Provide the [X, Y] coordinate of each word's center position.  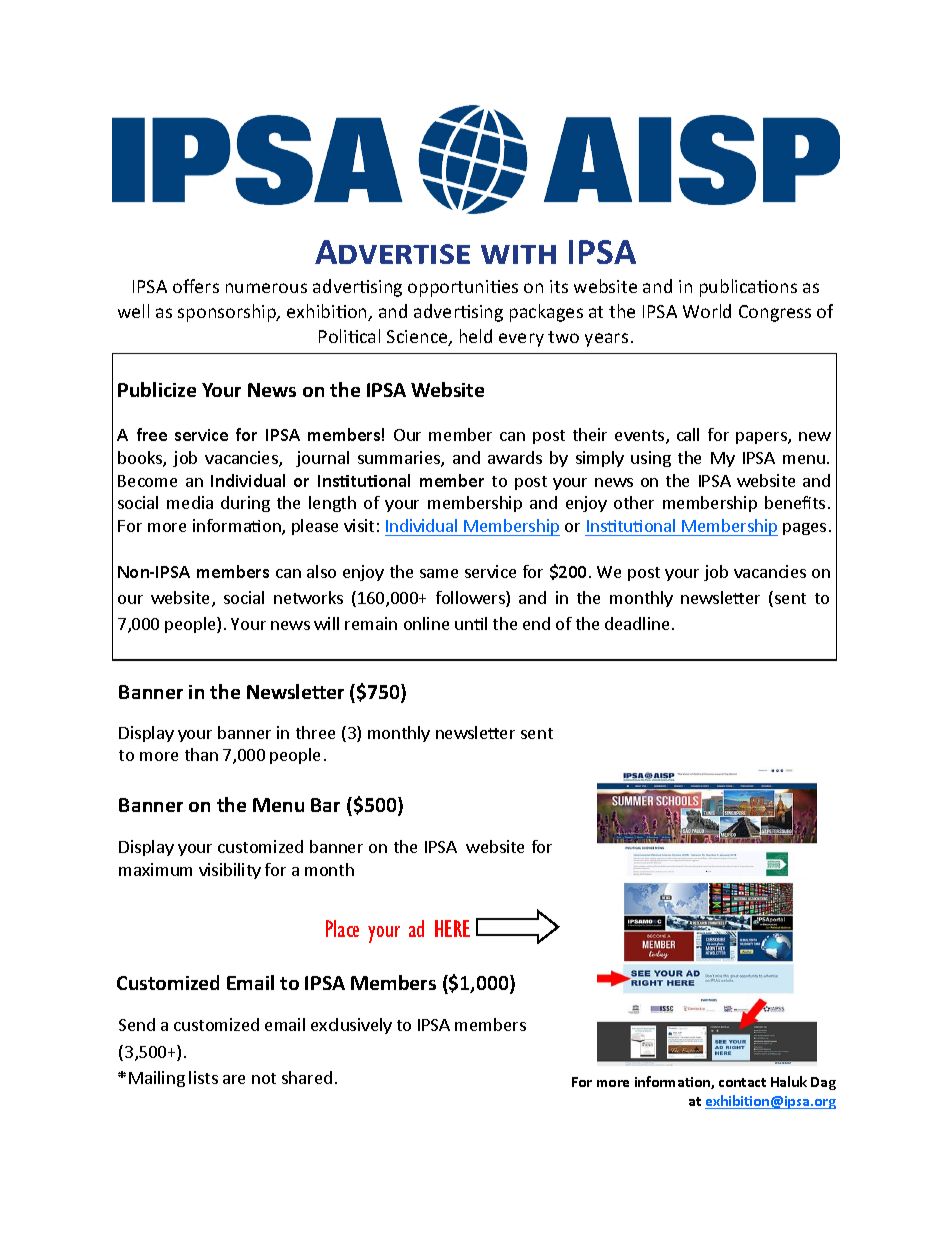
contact [742, 1082]
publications [748, 288]
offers [196, 286]
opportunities [463, 288]
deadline [637, 623]
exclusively [351, 1026]
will [326, 623]
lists [203, 1077]
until [471, 623]
